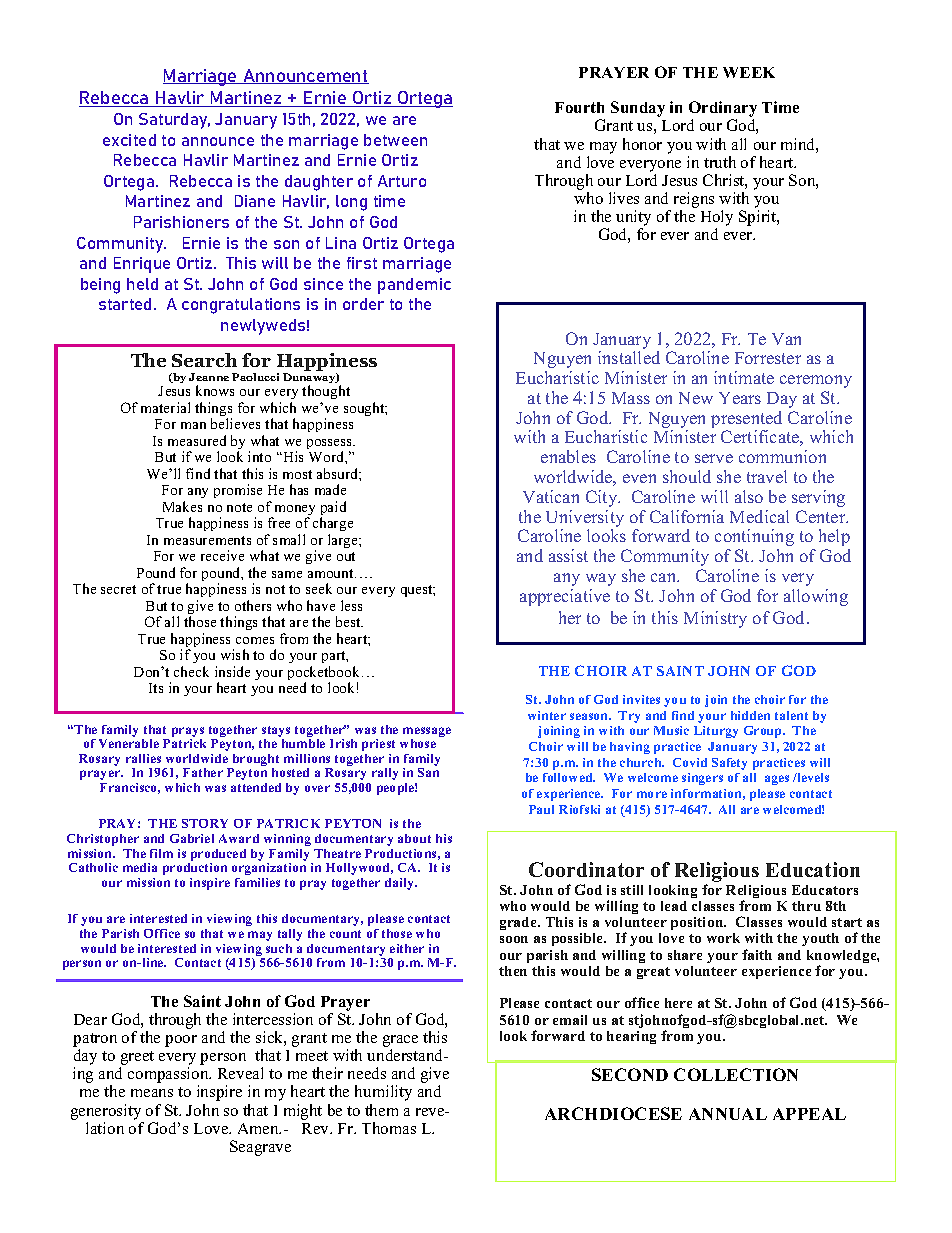 The image size is (952, 1233). I want to click on Ordinary, so click(723, 110).
